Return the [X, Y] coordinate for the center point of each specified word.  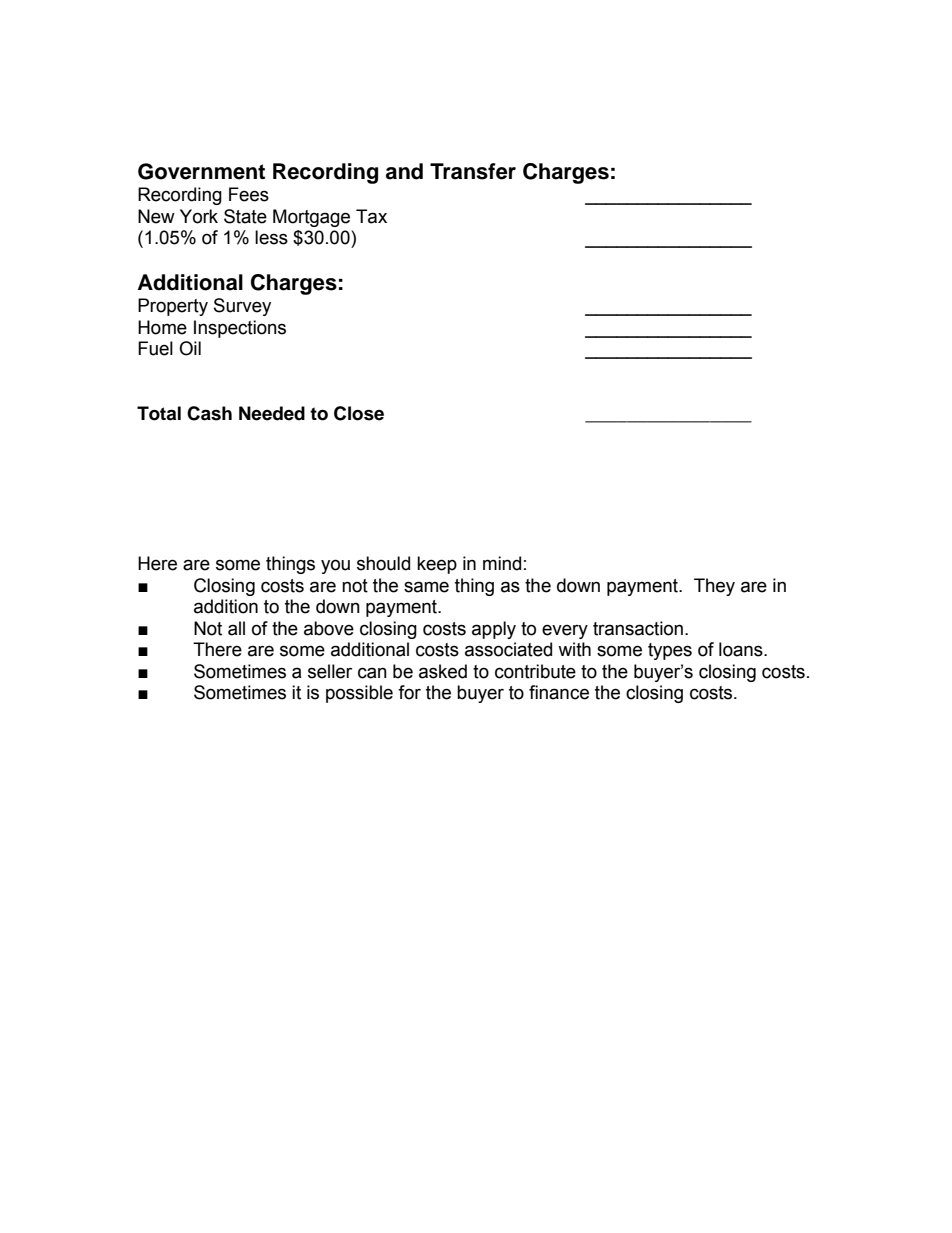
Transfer [473, 171]
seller [330, 671]
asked [443, 671]
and [404, 171]
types [670, 651]
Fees [249, 194]
